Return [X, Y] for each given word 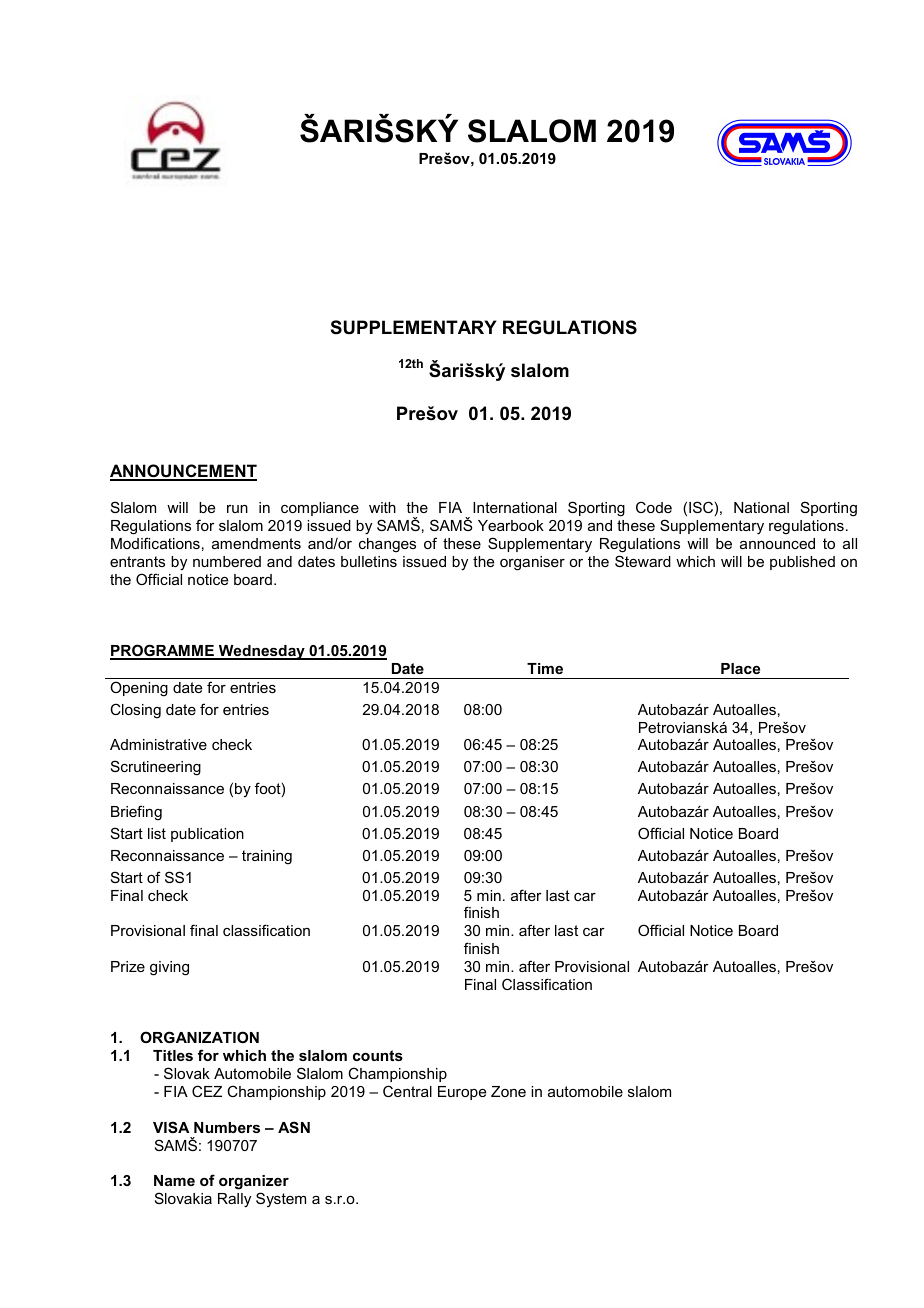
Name [174, 1180]
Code [654, 507]
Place [740, 668]
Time [545, 668]
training [267, 857]
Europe [462, 1093]
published [802, 563]
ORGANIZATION [199, 1037]
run [237, 509]
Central [407, 1091]
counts [378, 1055]
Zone [508, 1091]
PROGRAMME [163, 651]
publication [207, 835]
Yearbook [511, 525]
